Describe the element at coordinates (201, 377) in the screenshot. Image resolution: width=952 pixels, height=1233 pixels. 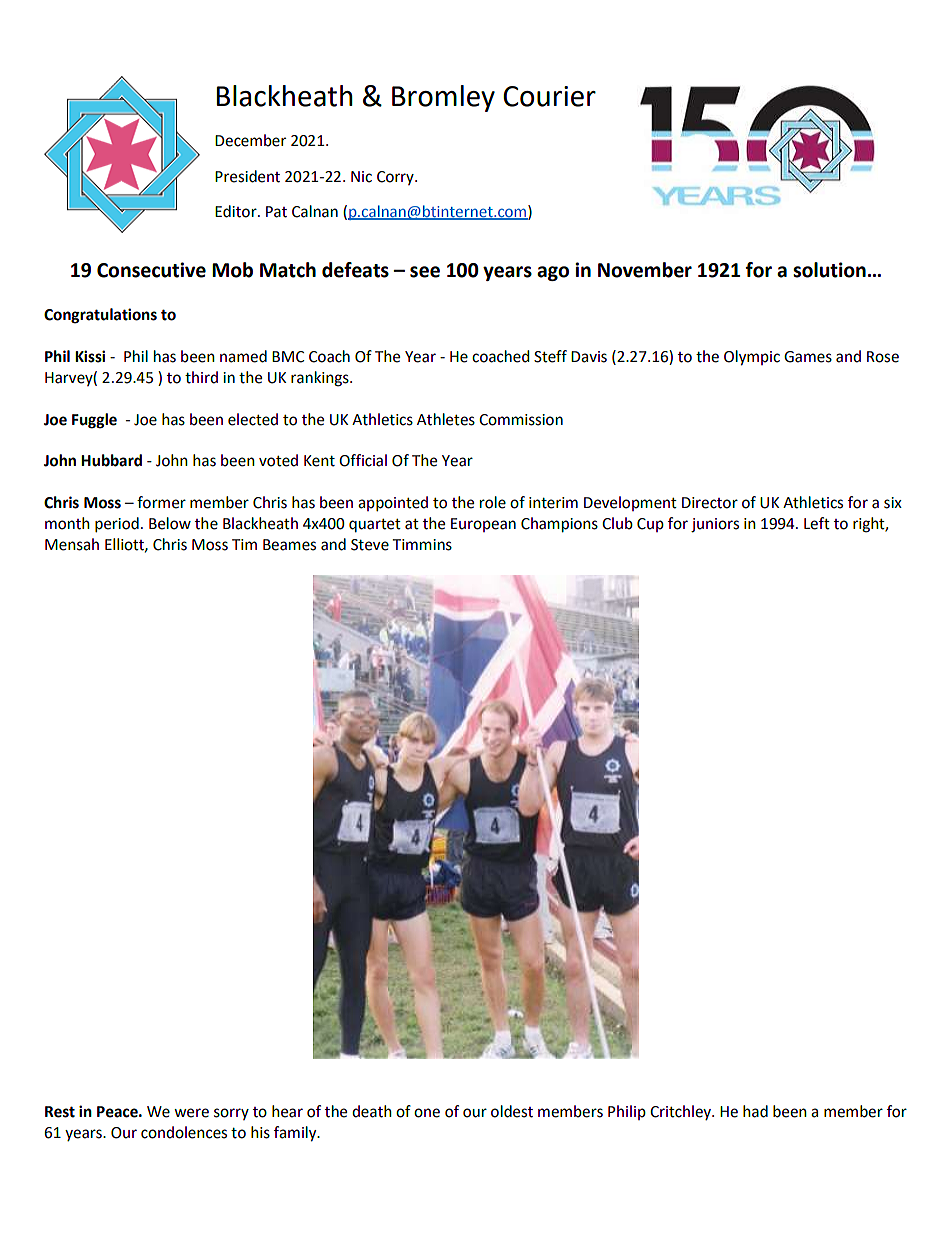
I see `third` at that location.
